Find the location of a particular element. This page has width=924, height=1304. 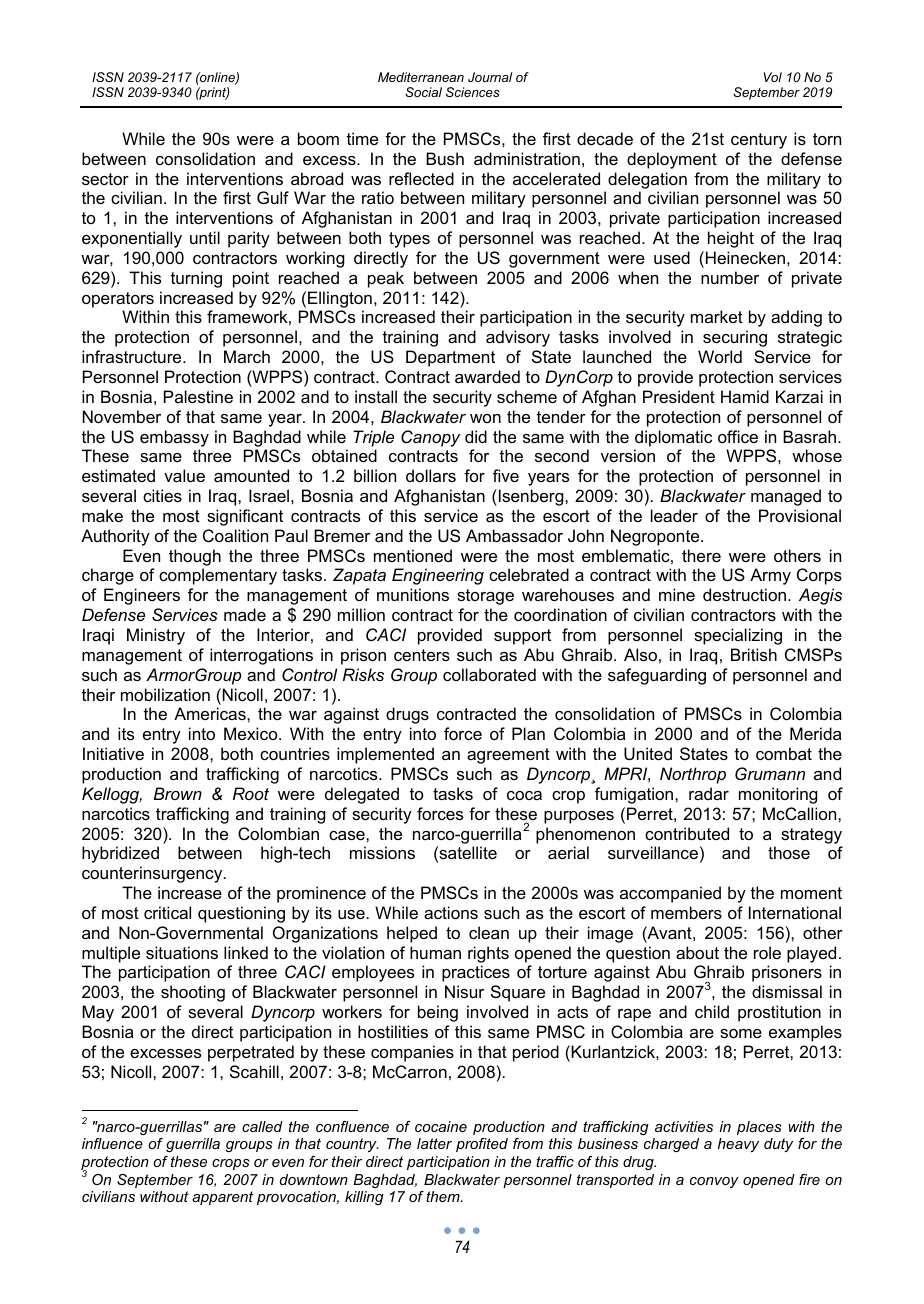

specializing is located at coordinates (738, 636).
